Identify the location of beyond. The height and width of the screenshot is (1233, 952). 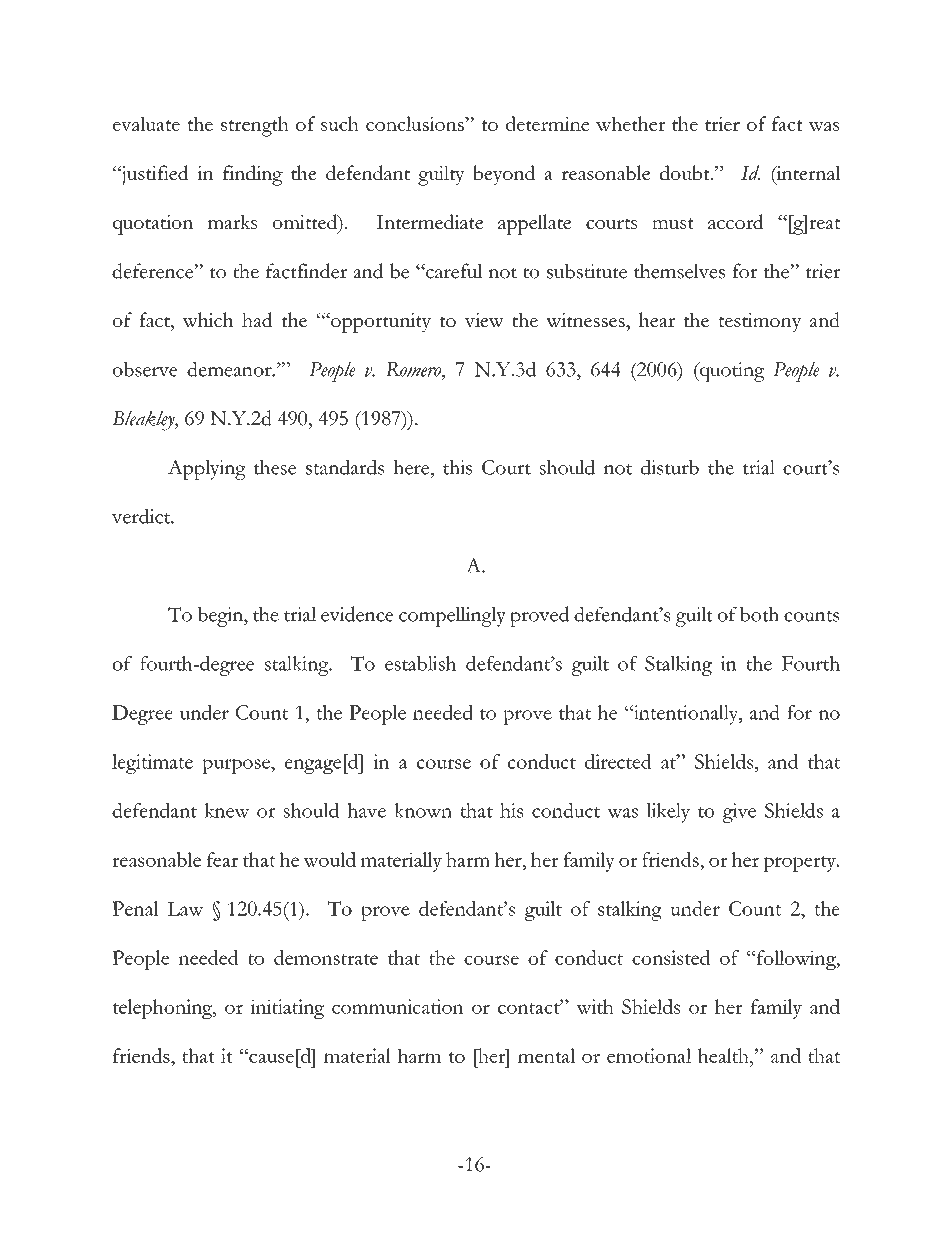
(504, 175).
